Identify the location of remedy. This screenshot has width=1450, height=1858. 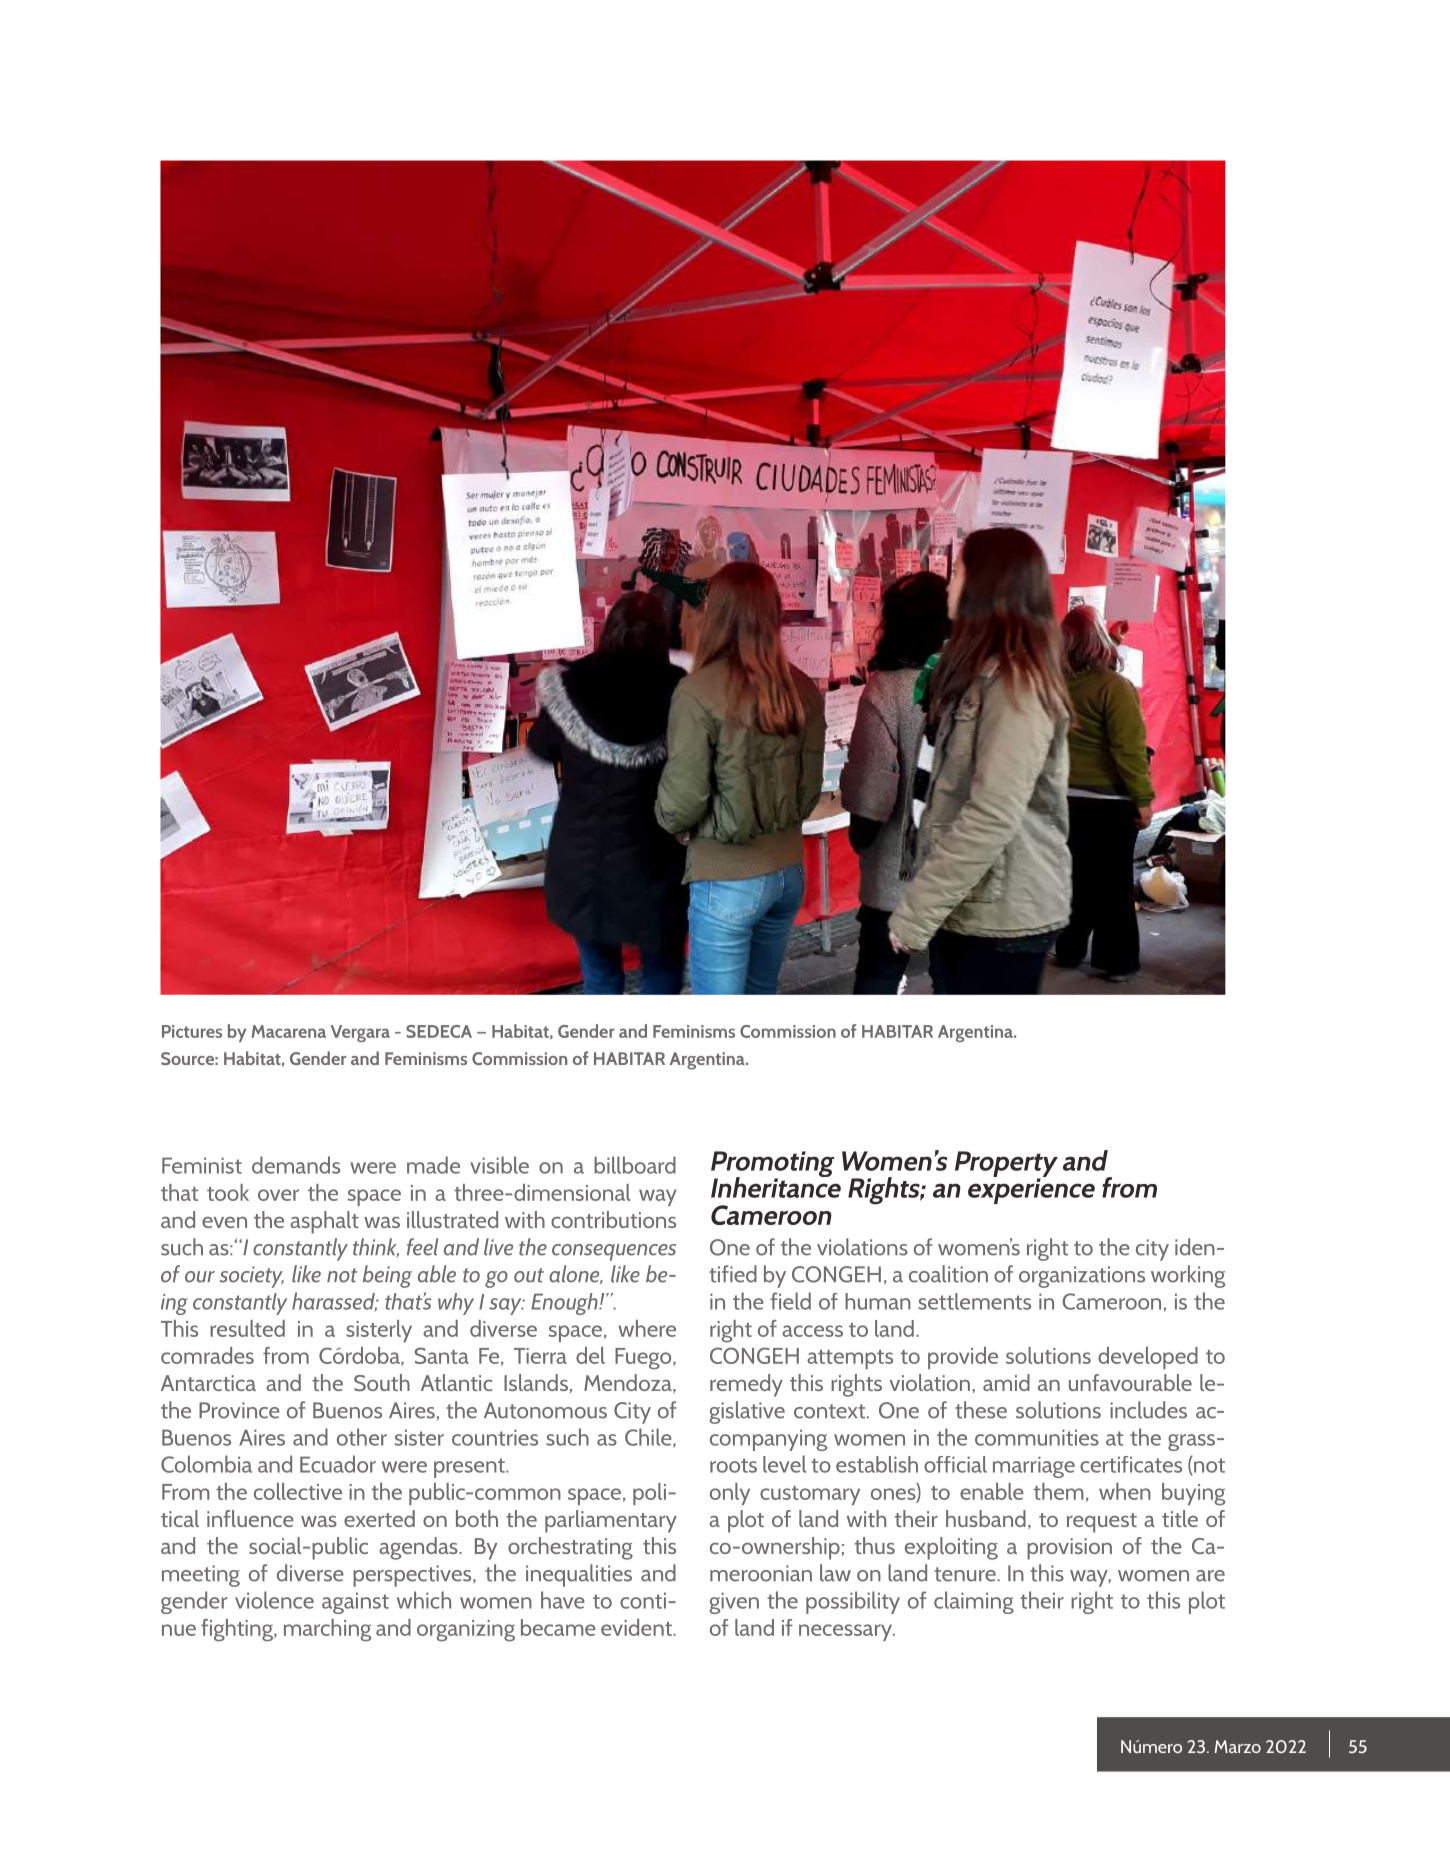
(746, 1385).
